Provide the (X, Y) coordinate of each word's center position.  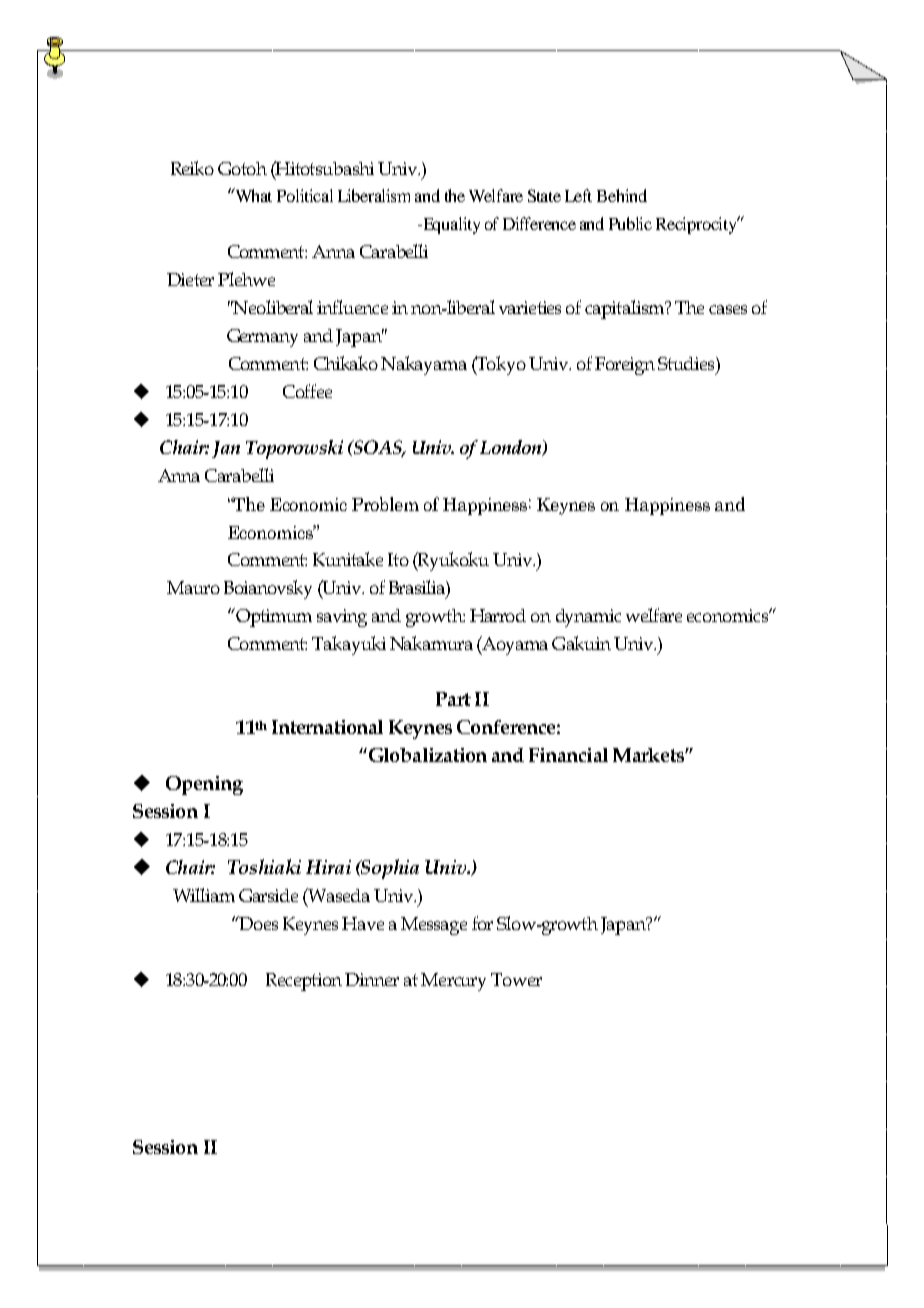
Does (257, 923)
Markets (649, 755)
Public (630, 223)
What (252, 195)
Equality (450, 225)
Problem (385, 504)
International (327, 727)
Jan (226, 449)
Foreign (625, 366)
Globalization (426, 755)
